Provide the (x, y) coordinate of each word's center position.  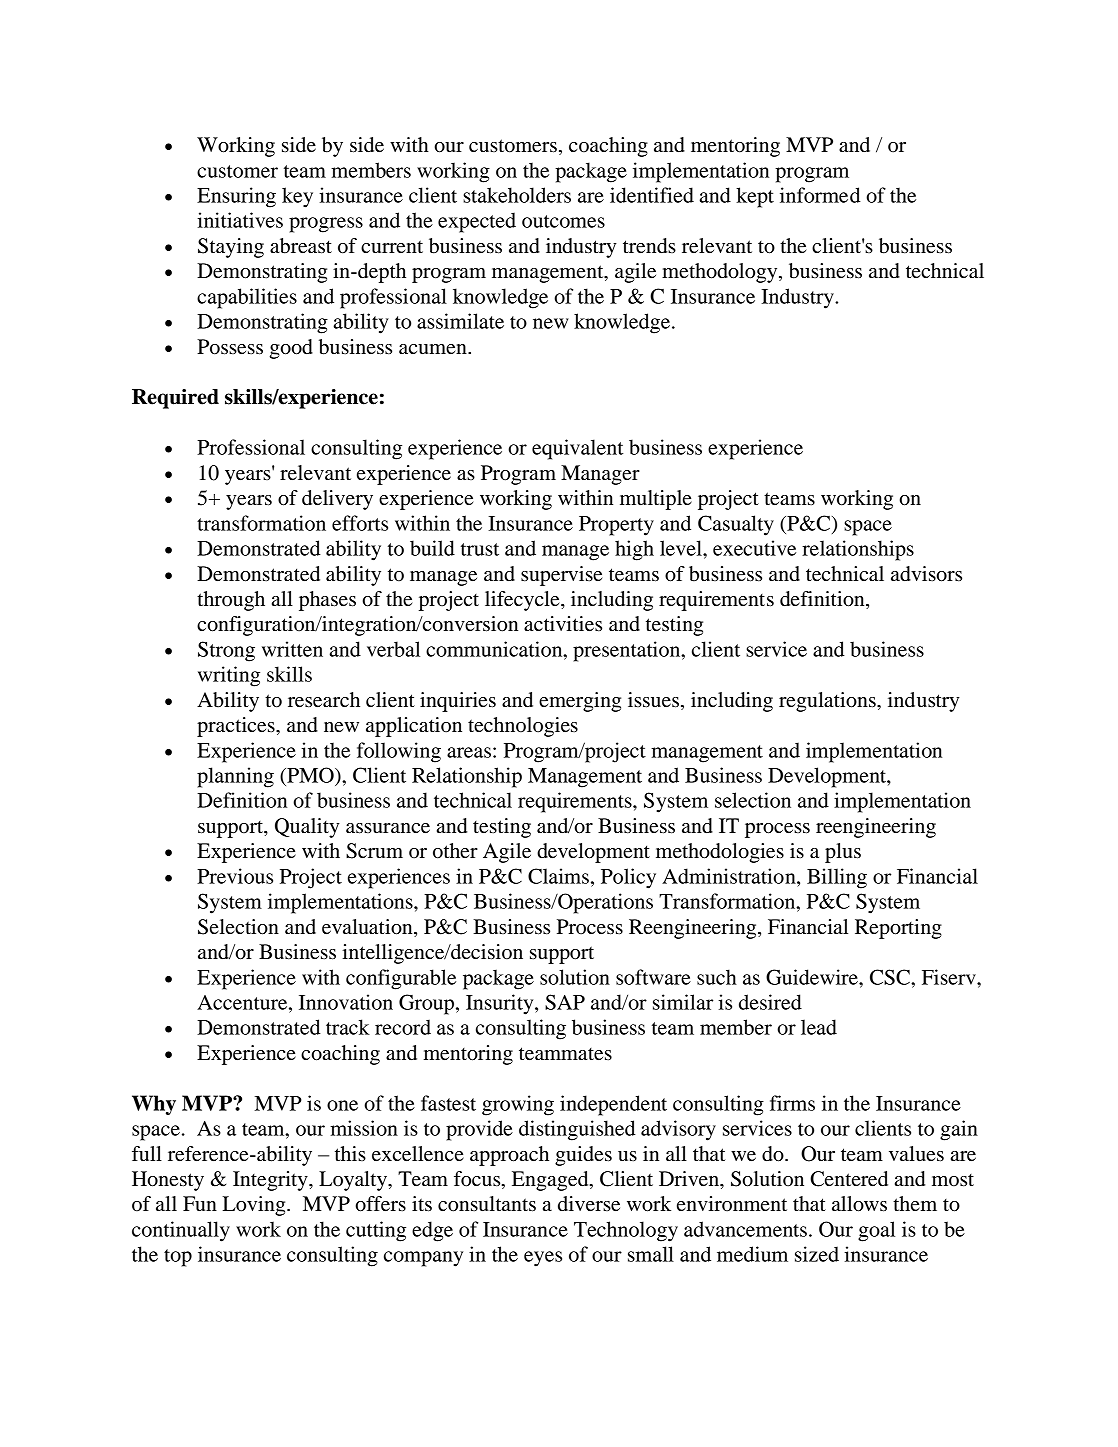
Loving (255, 1206)
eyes (543, 1259)
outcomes (563, 221)
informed (820, 195)
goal (876, 1231)
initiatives (240, 220)
